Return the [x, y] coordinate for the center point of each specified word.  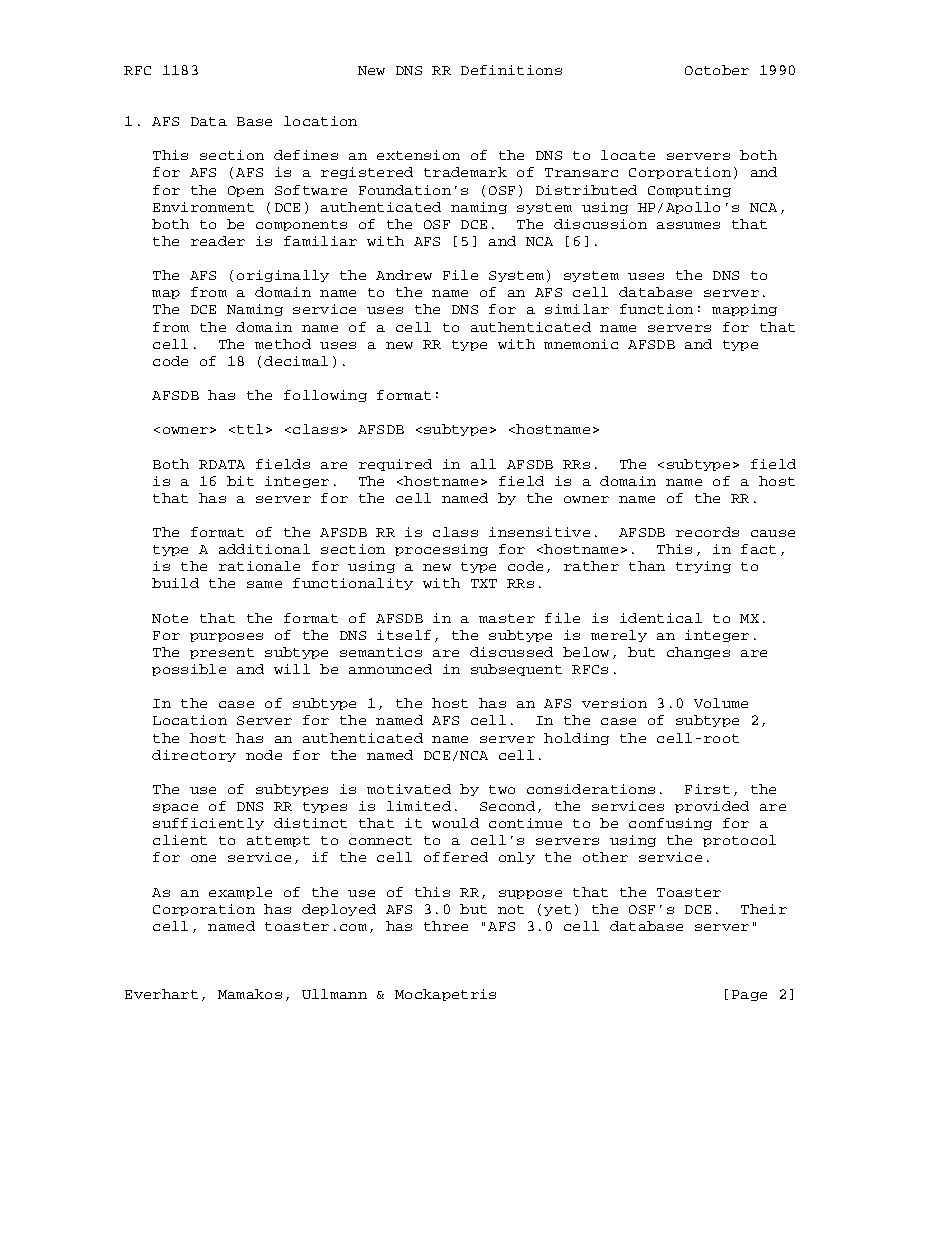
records [707, 532]
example [240, 893]
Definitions [511, 70]
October [717, 70]
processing [441, 550]
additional [264, 549]
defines [306, 155]
